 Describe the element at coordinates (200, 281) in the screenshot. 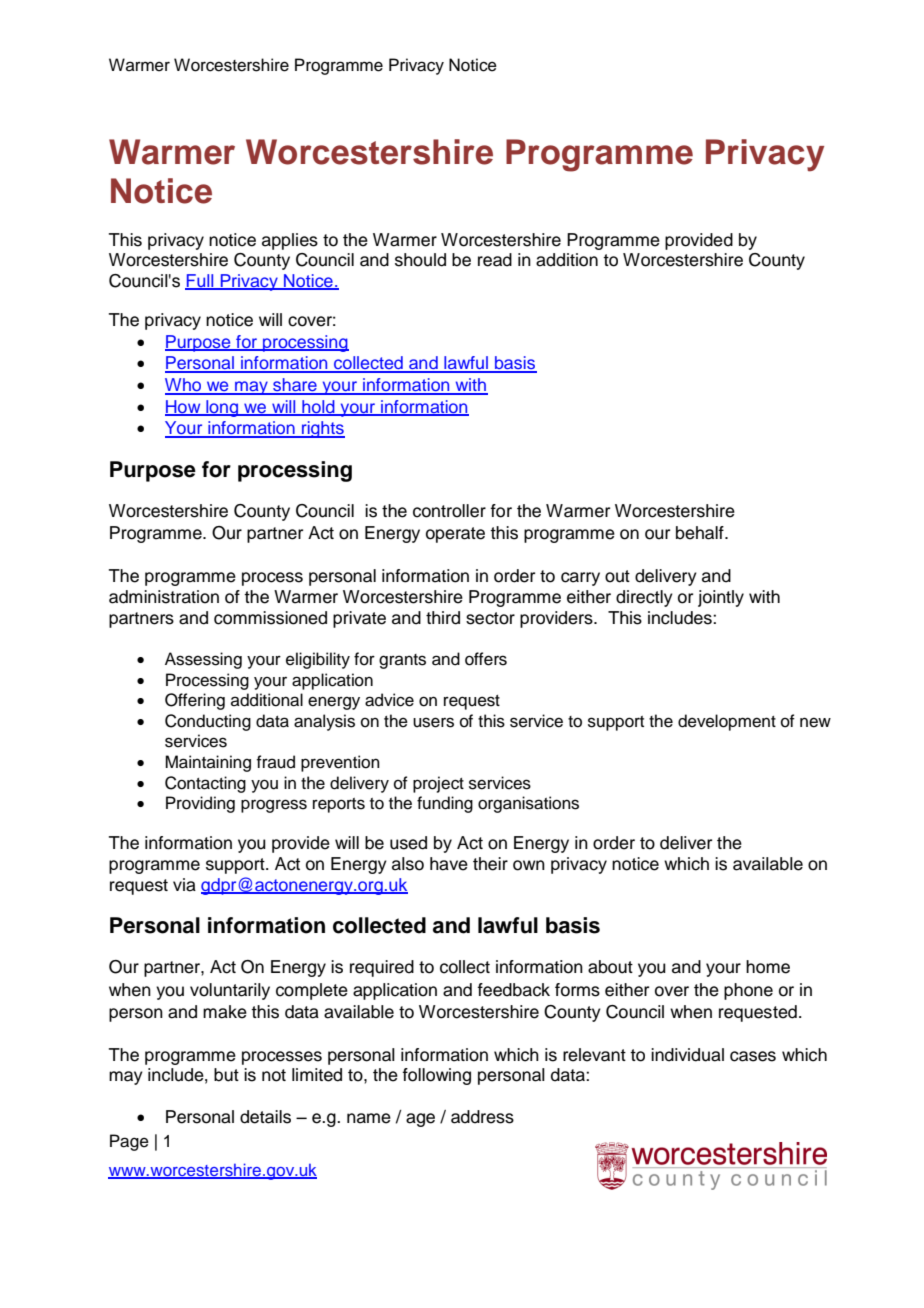

I see `Full` at that location.
